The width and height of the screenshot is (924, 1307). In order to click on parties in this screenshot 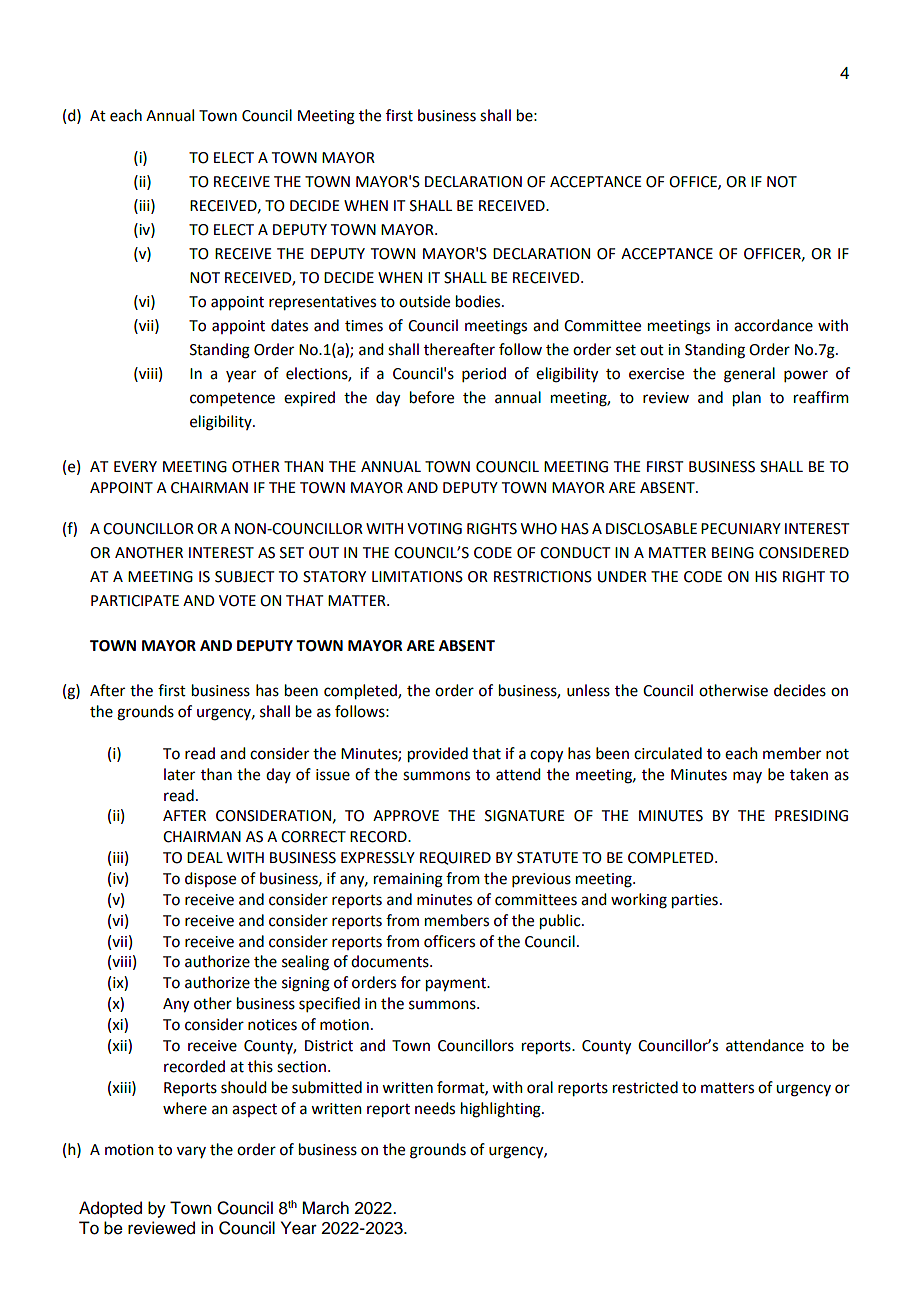, I will do `click(695, 901)`.
